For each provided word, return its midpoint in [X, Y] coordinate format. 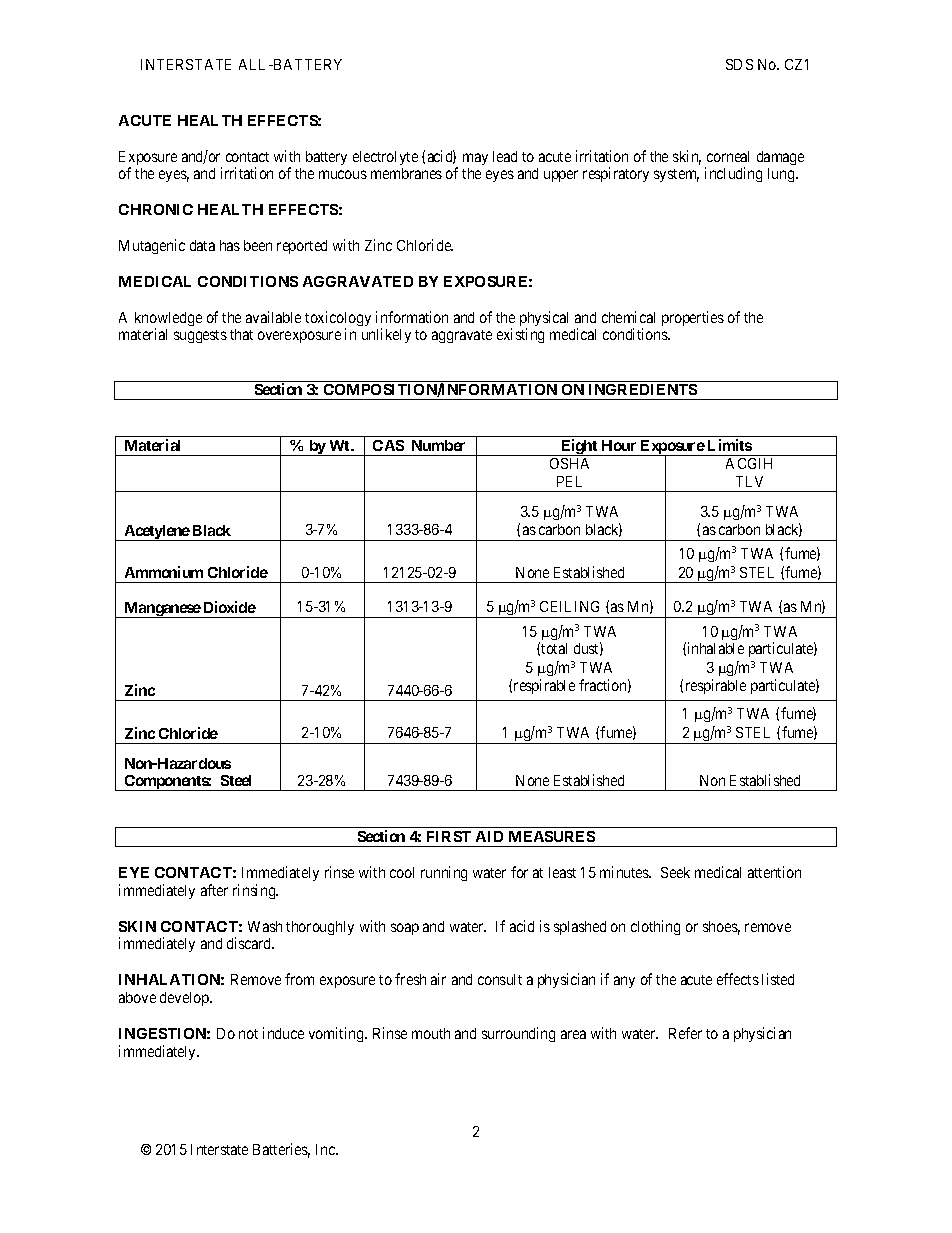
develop [185, 999]
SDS [739, 64]
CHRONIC [156, 209]
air [438, 979]
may [475, 159]
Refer [685, 1033]
